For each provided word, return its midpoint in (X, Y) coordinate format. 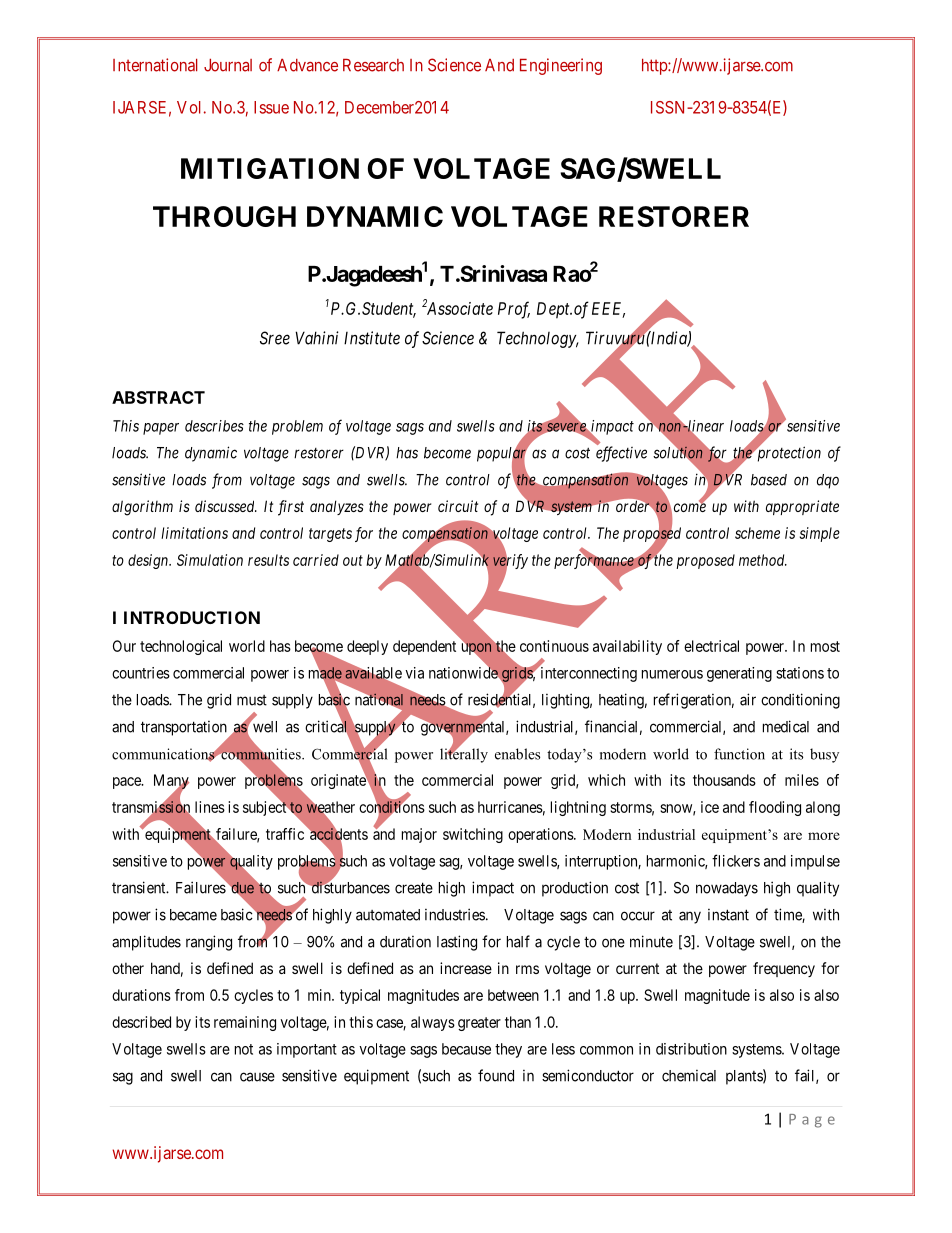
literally (464, 754)
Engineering (561, 66)
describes (214, 426)
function (739, 754)
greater (479, 1024)
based (769, 480)
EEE (608, 309)
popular (503, 454)
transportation (185, 729)
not (244, 1049)
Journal (228, 65)
